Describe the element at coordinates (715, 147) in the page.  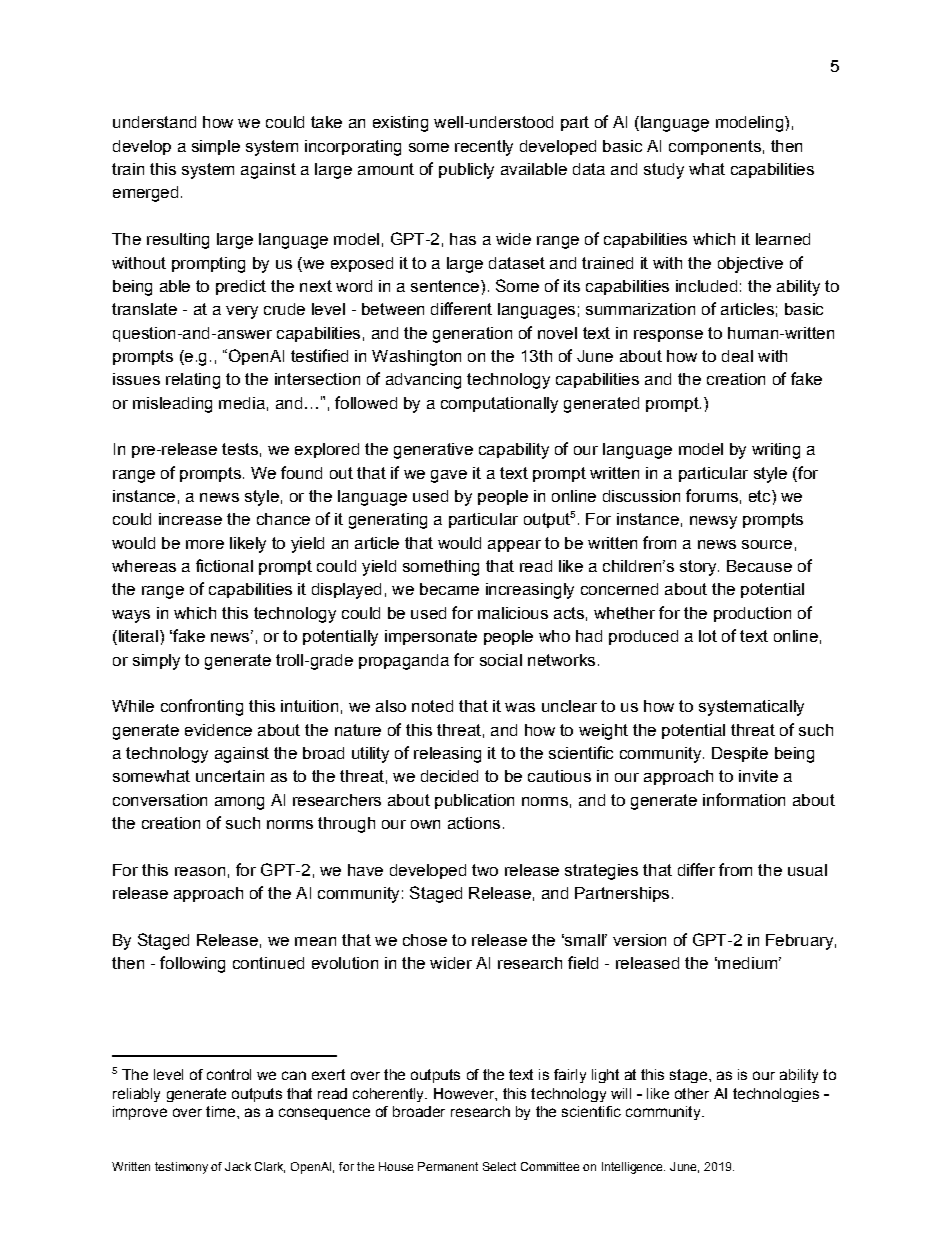
I see `components` at that location.
